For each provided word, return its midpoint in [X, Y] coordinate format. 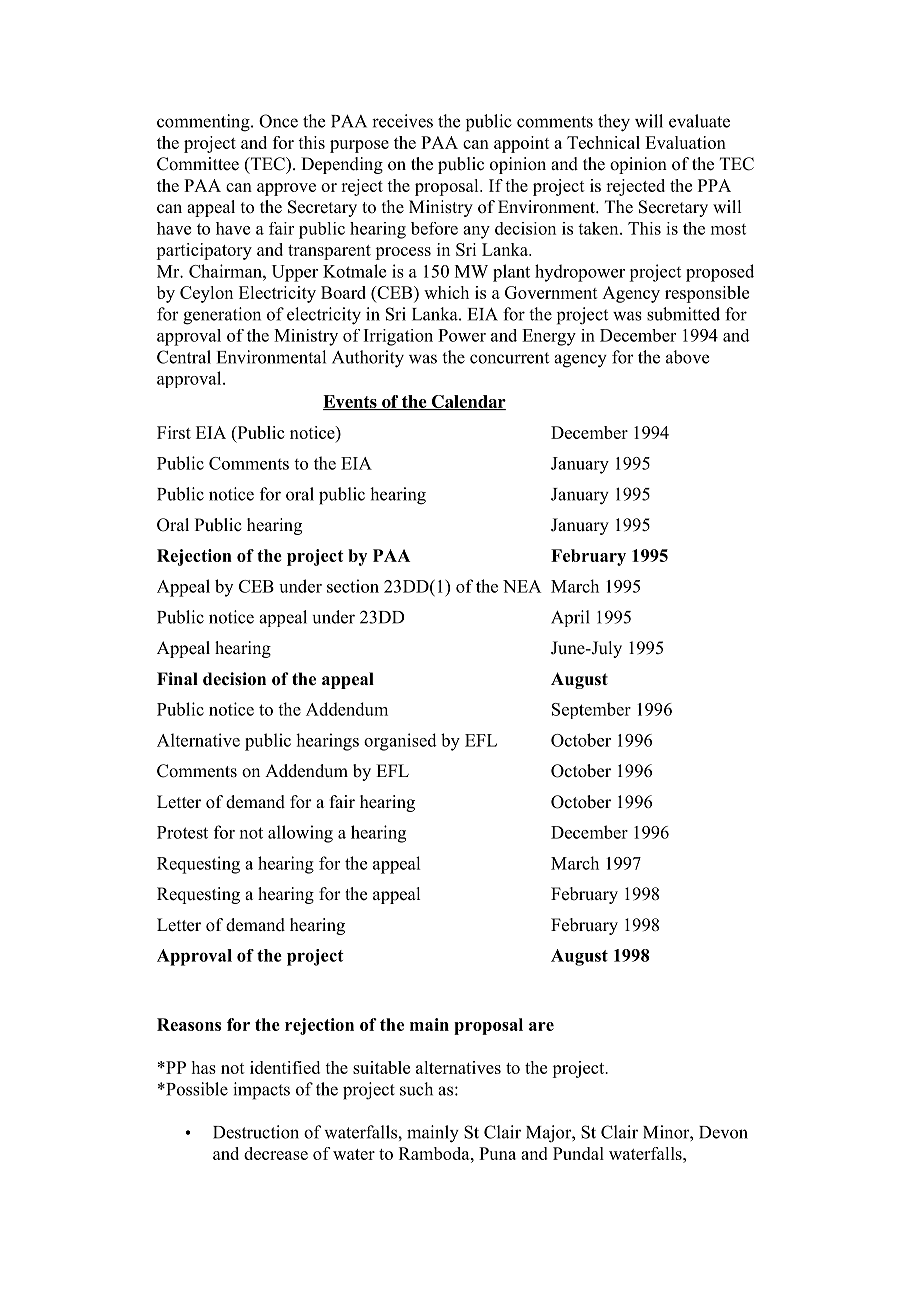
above [687, 357]
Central [184, 357]
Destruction [256, 1132]
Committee [198, 164]
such [416, 1089]
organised [400, 742]
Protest [182, 832]
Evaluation [685, 142]
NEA [522, 586]
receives [402, 121]
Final [177, 678]
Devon [723, 1132]
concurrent [509, 358]
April [570, 618]
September [591, 710]
